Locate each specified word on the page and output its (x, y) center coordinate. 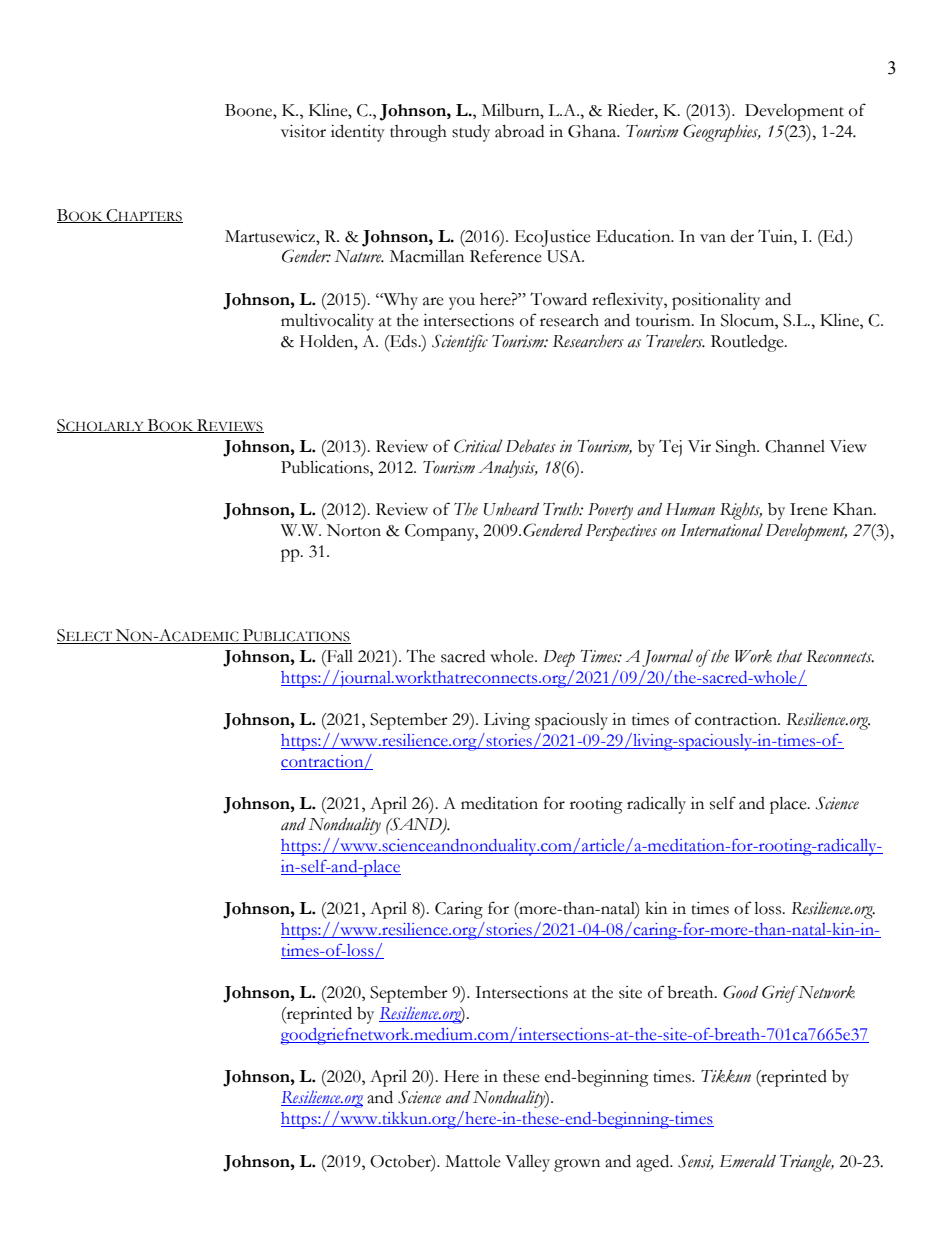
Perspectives (621, 532)
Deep (559, 658)
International (721, 530)
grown (577, 1165)
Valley (527, 1163)
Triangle (807, 1163)
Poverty (610, 511)
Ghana (593, 131)
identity (358, 133)
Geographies (722, 133)
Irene (809, 509)
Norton (354, 530)
